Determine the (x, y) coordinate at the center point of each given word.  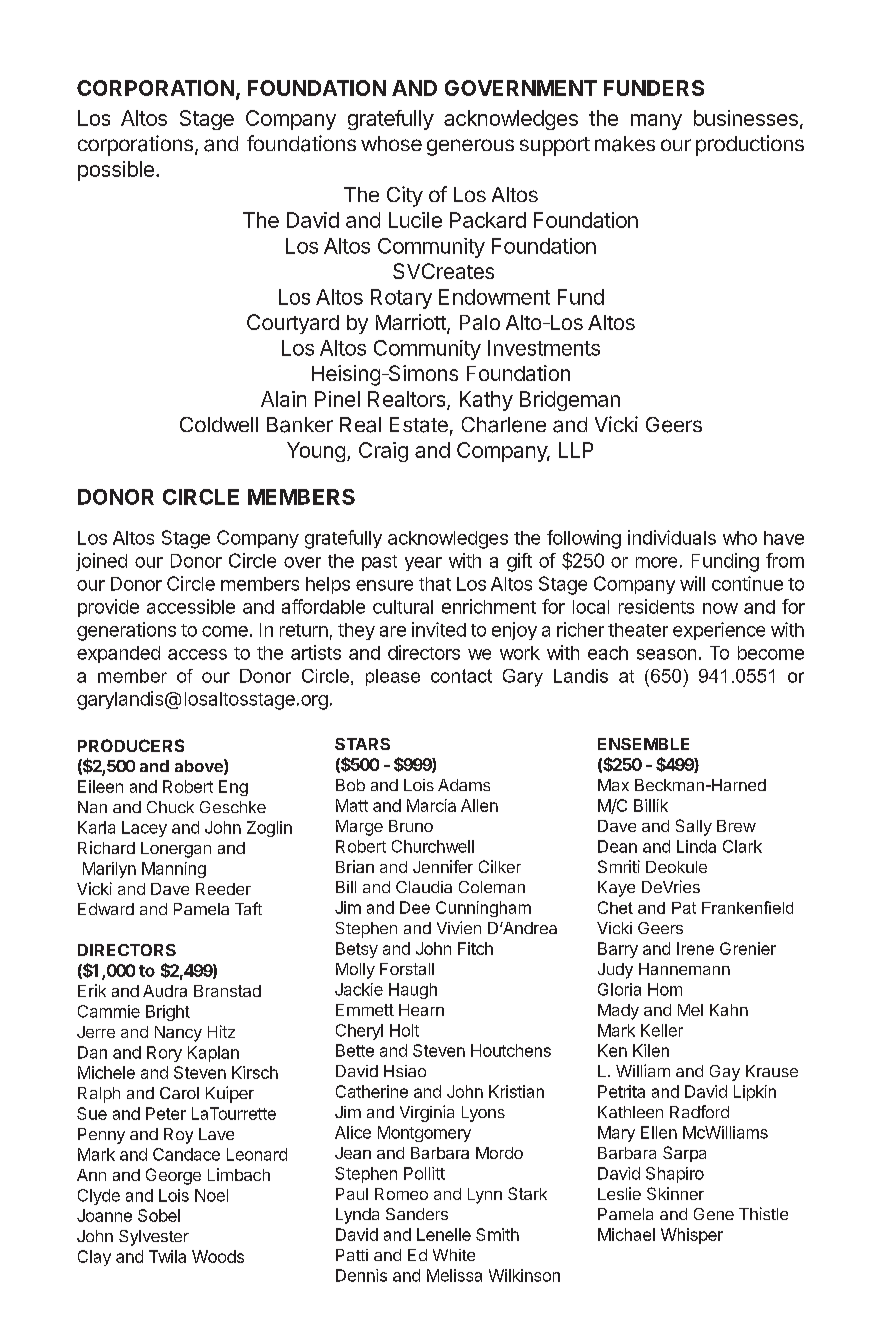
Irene (695, 948)
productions (750, 145)
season (666, 654)
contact (461, 676)
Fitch (475, 948)
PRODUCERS (131, 745)
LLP (576, 450)
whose (391, 143)
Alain (283, 399)
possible (116, 171)
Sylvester (154, 1238)
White (454, 1255)
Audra (165, 991)
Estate (419, 425)
